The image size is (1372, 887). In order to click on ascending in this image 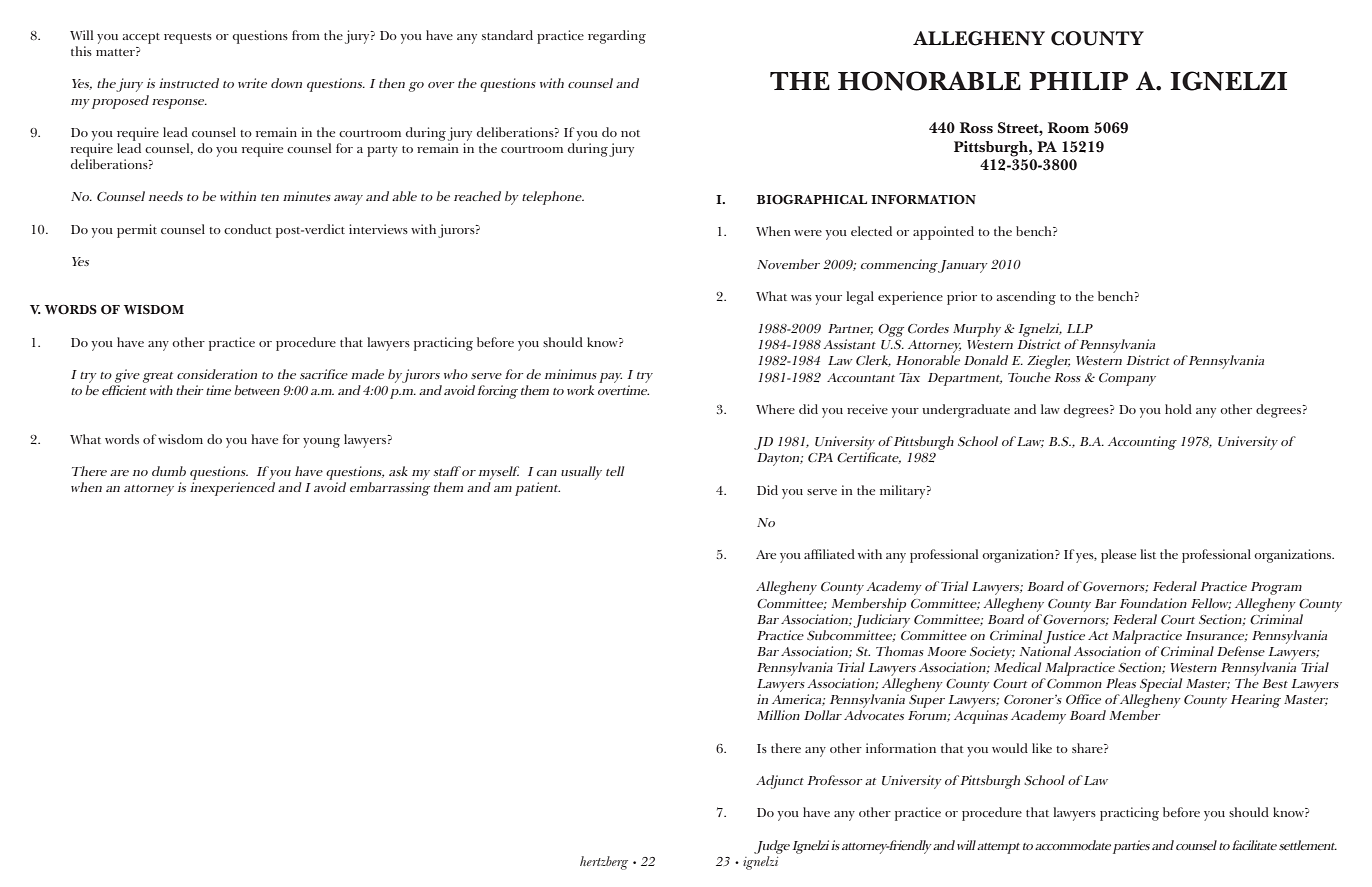, I will do `click(1026, 298)`.
